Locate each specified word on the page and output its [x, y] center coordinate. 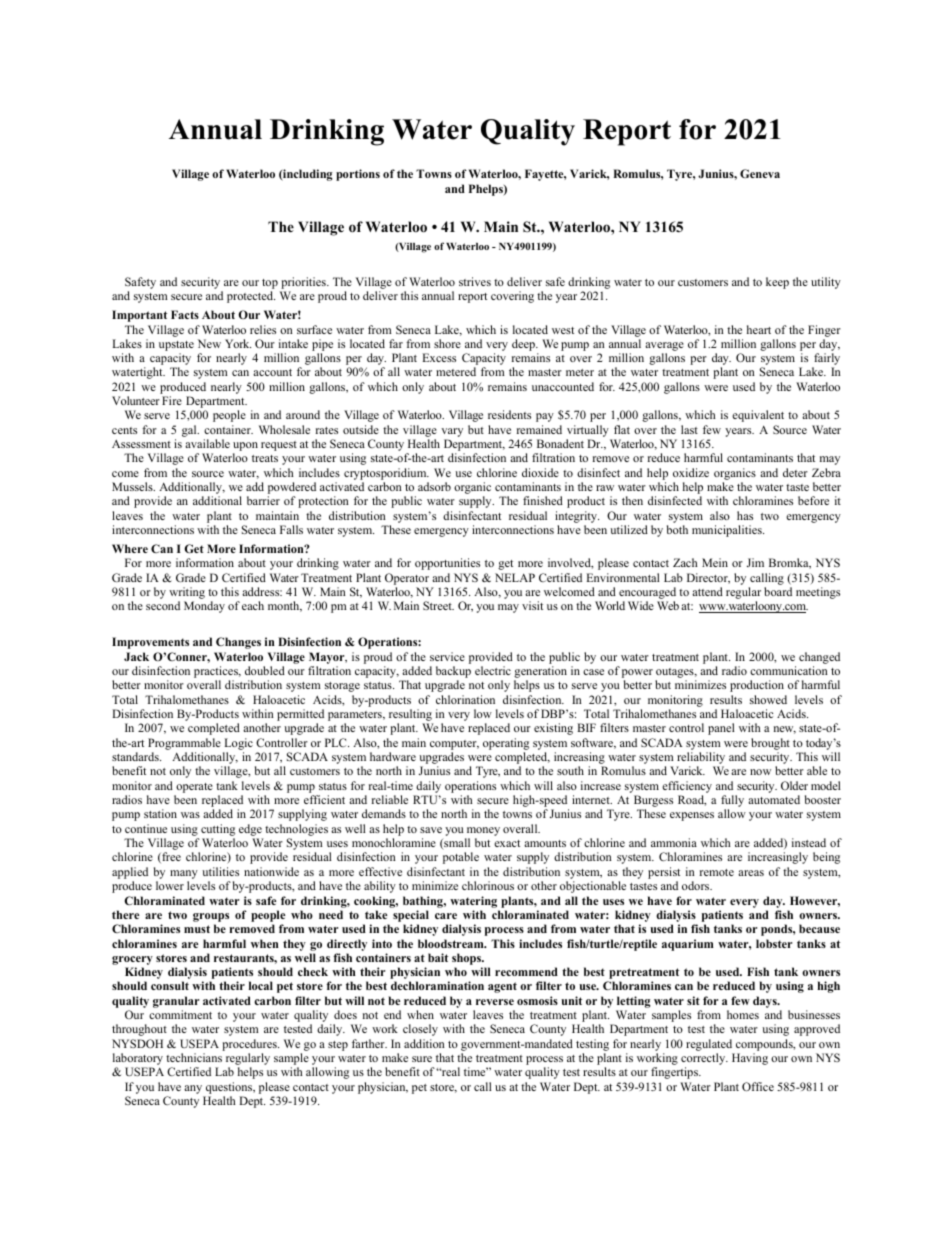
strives [475, 281]
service [447, 656]
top [270, 284]
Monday [204, 607]
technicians [194, 1057]
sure [422, 1059]
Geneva [760, 173]
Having [750, 1059]
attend [707, 591]
